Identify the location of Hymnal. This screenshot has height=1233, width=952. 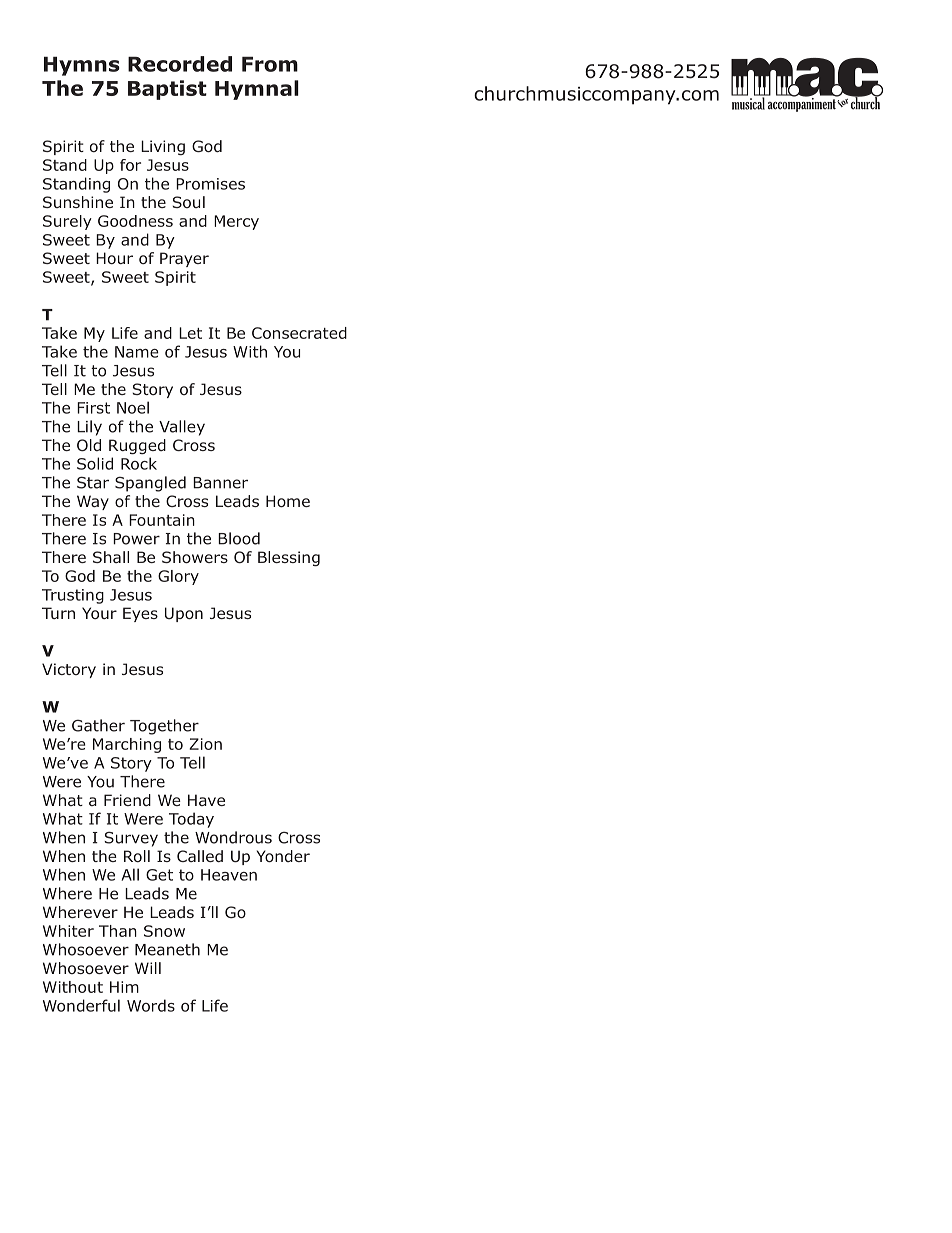
(257, 90).
